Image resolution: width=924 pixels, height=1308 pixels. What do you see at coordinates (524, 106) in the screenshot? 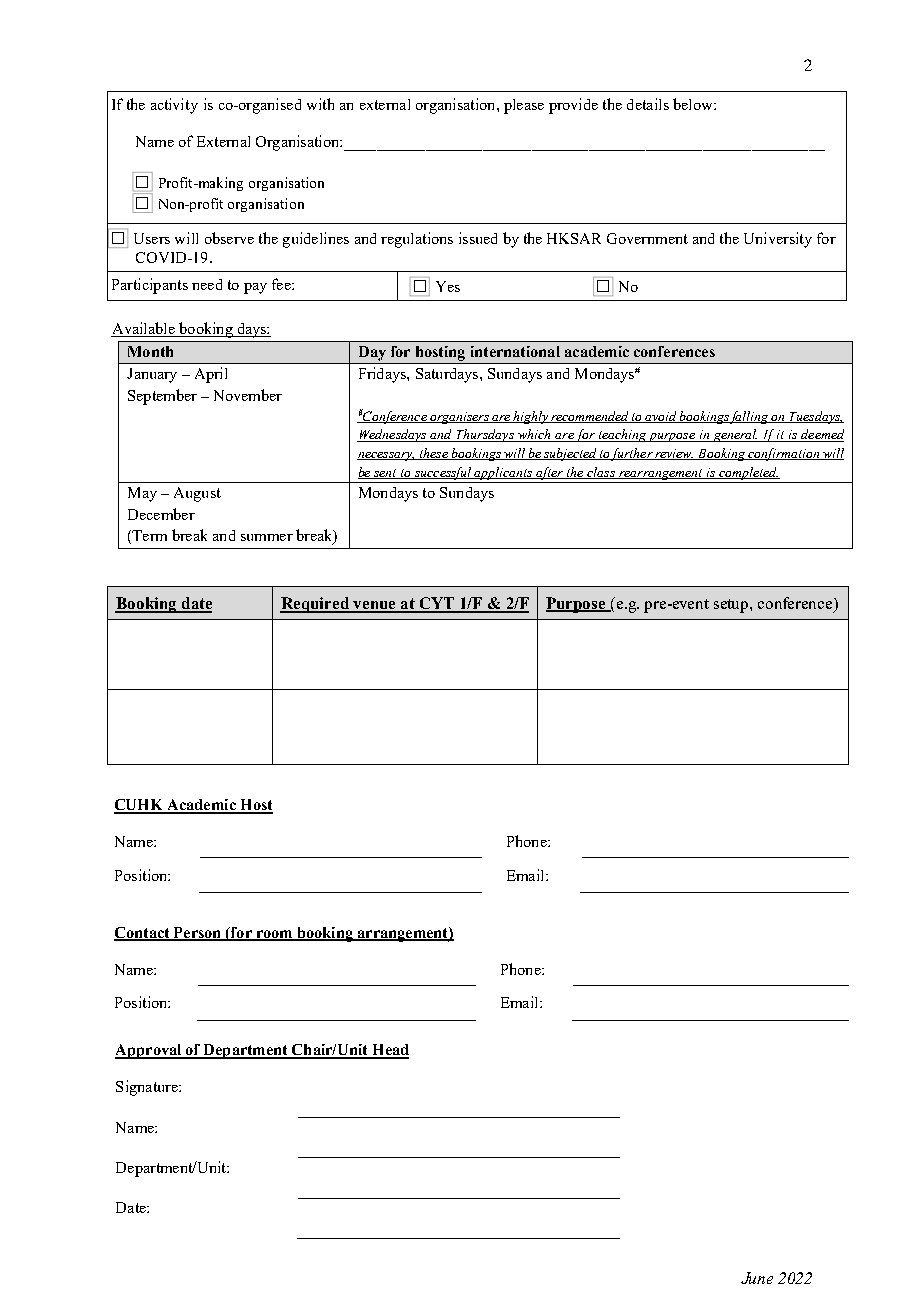
I see `please` at bounding box center [524, 106].
